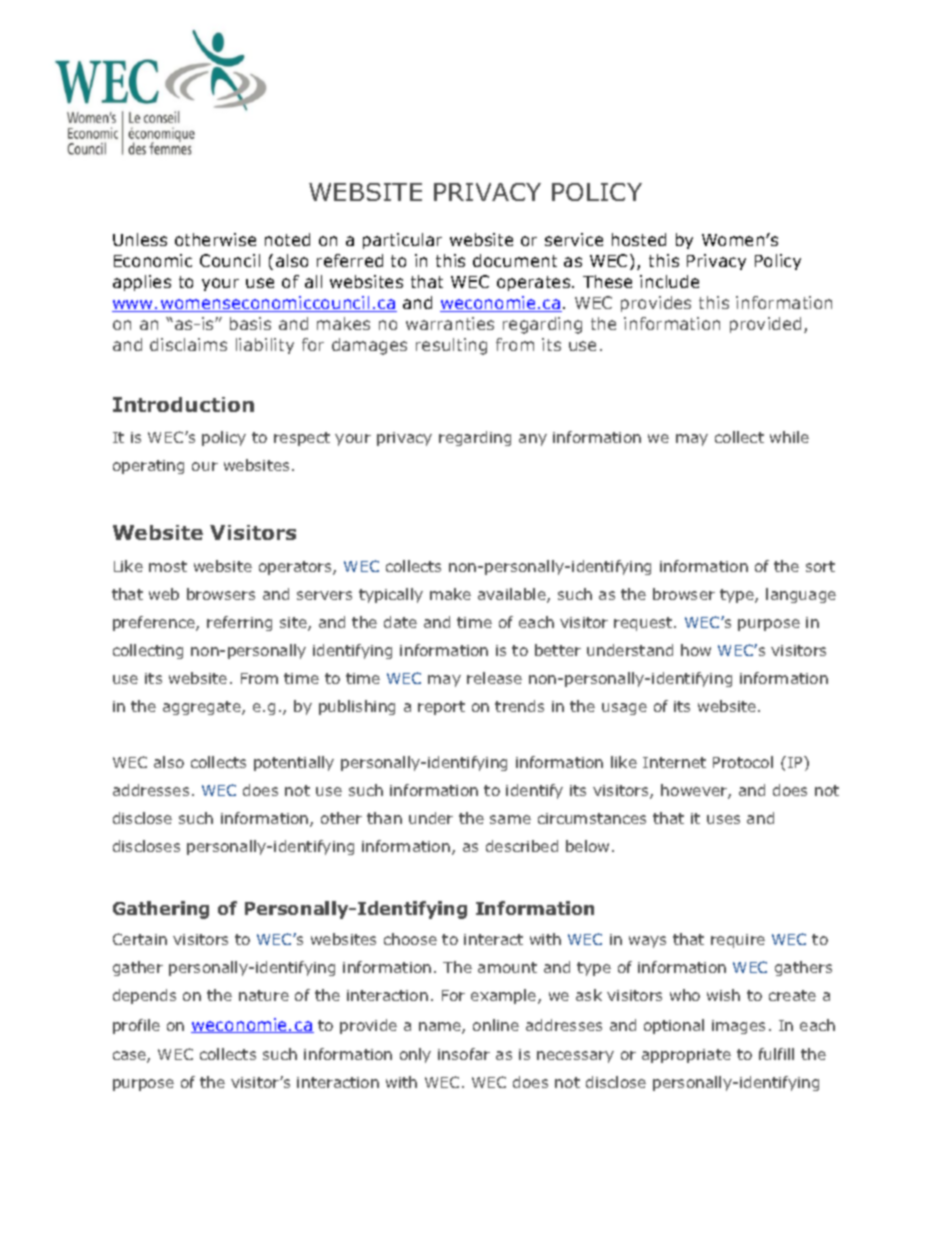  Describe the element at coordinates (515, 260) in the screenshot. I see `document` at that location.
